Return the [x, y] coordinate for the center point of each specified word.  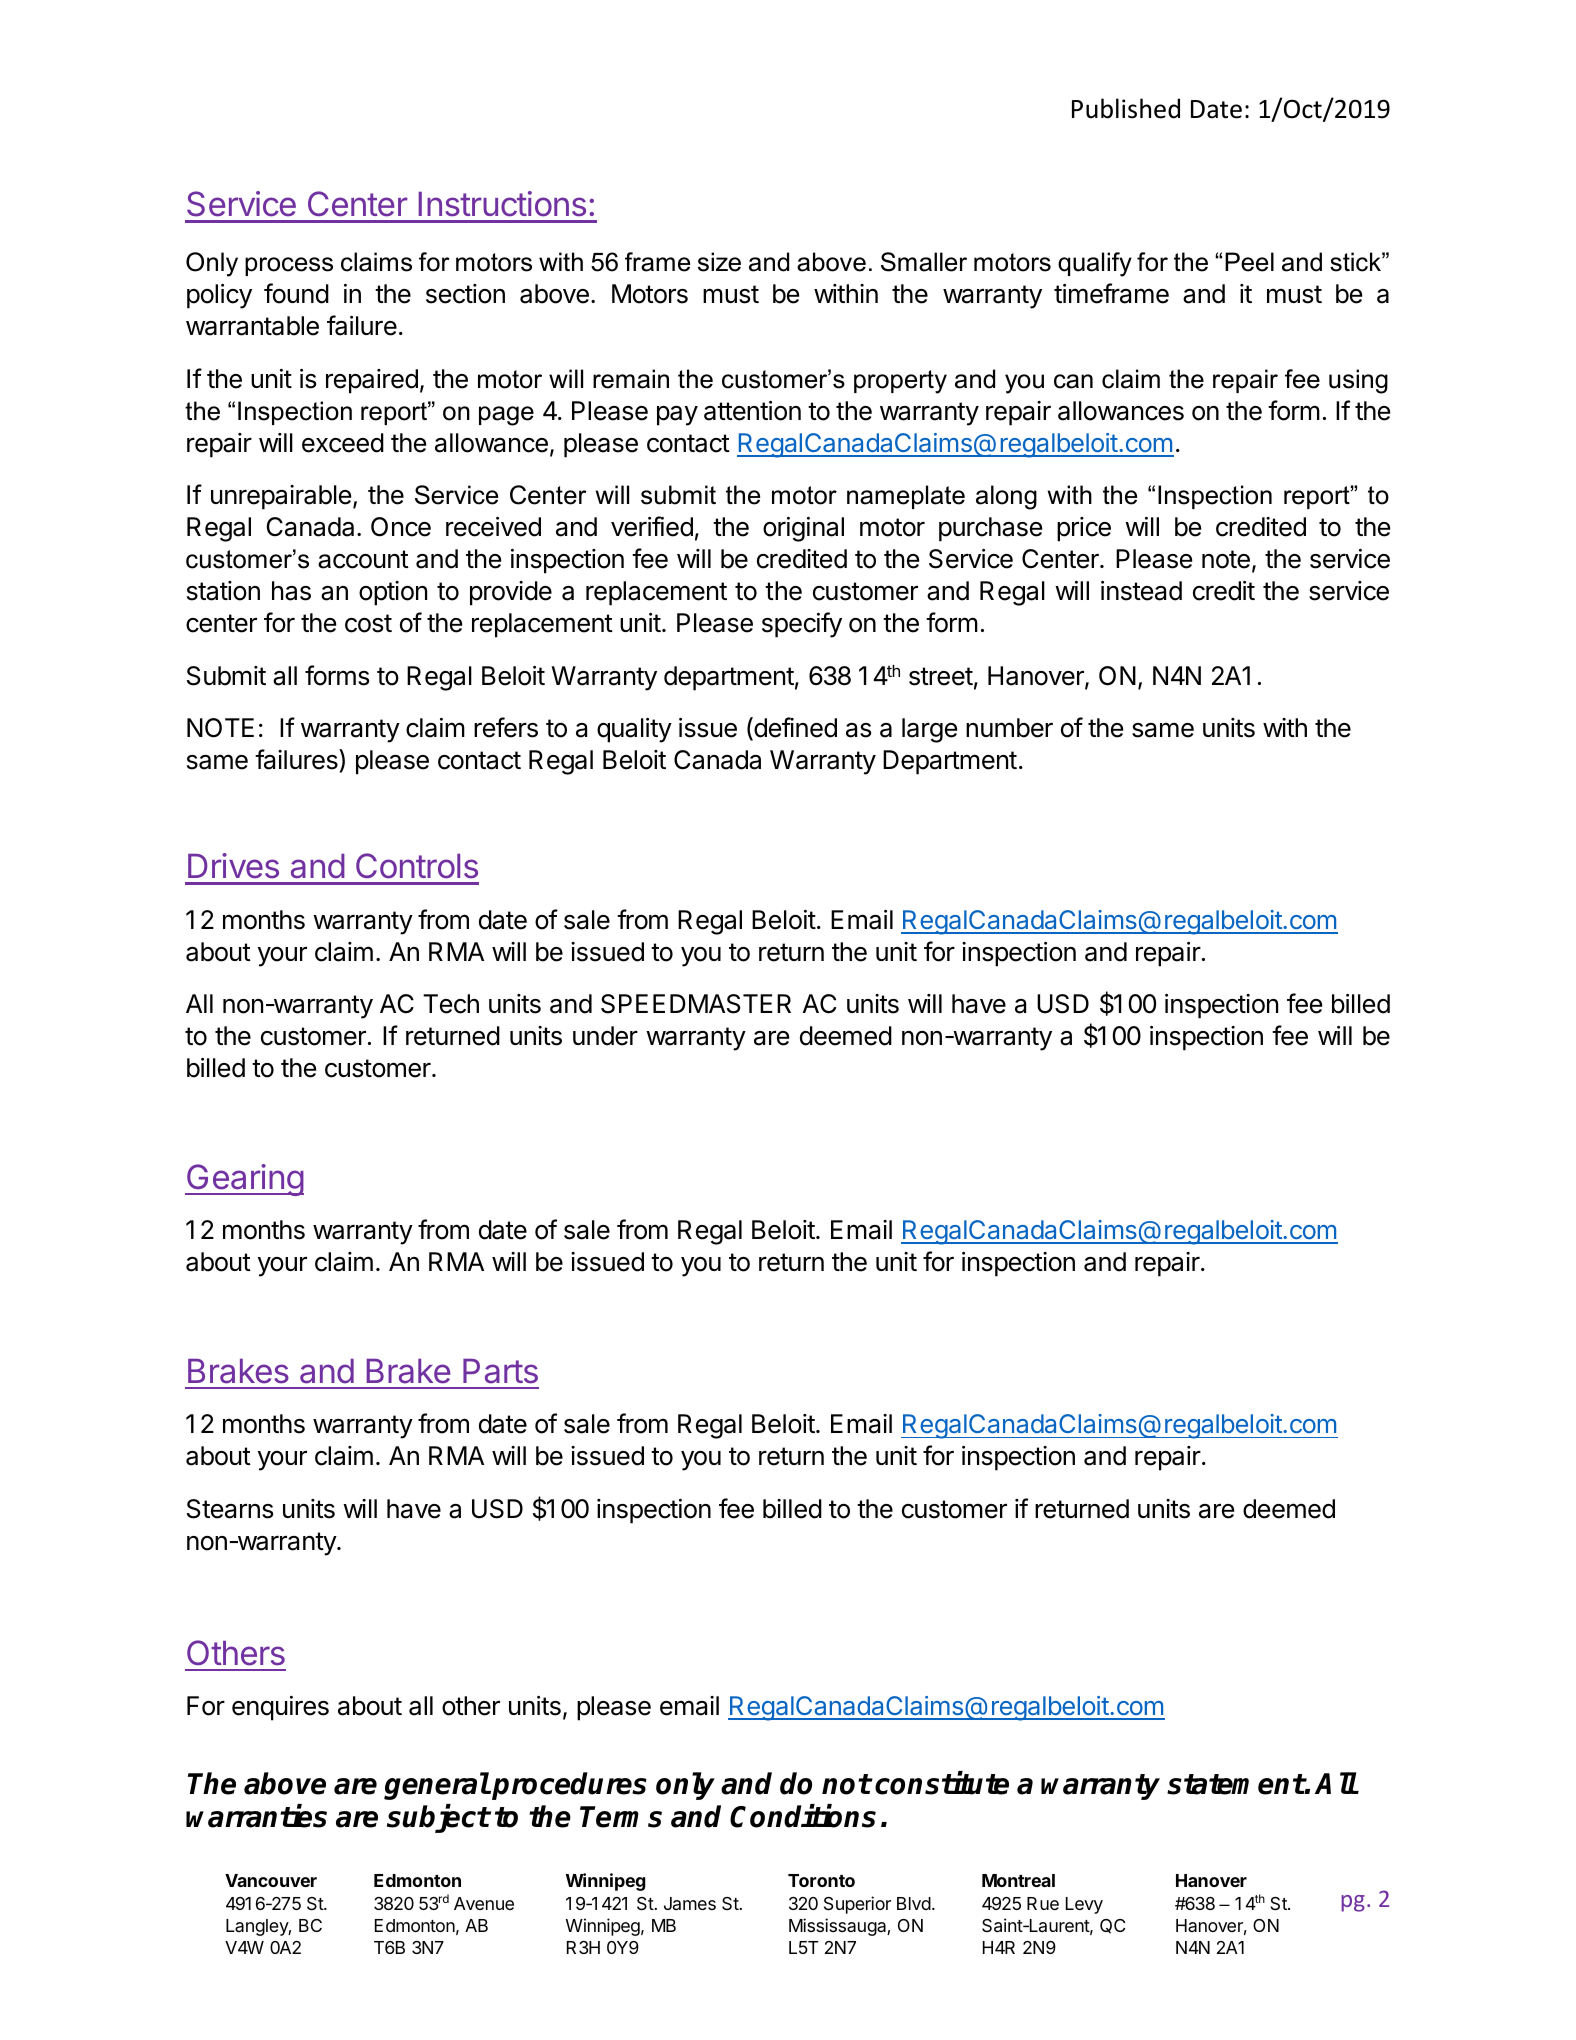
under [605, 1036]
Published [1126, 108]
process [289, 266]
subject [438, 1819]
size [719, 262]
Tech [451, 1004]
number [1009, 728]
